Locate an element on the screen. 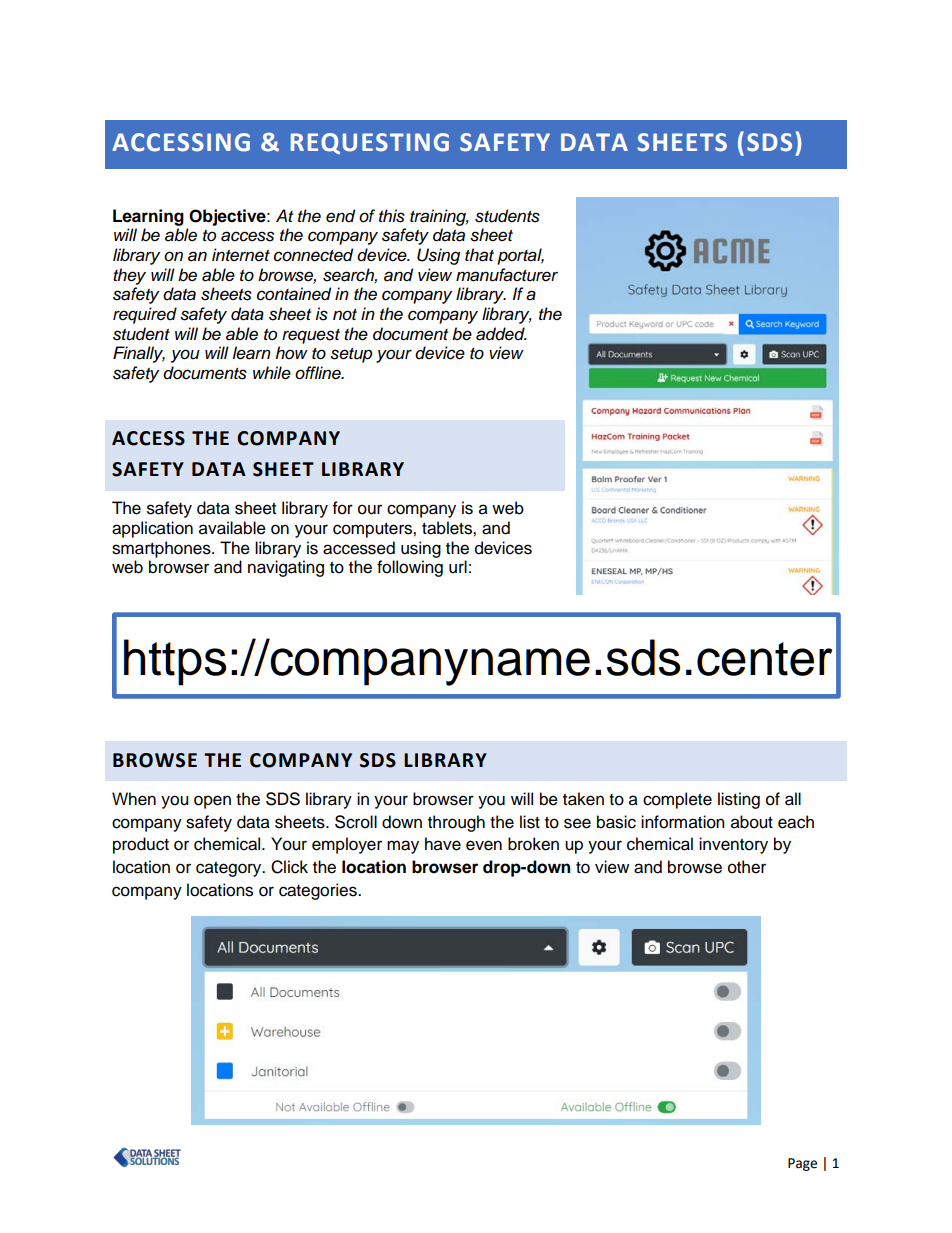 The height and width of the screenshot is (1233, 952). application is located at coordinates (152, 529).
